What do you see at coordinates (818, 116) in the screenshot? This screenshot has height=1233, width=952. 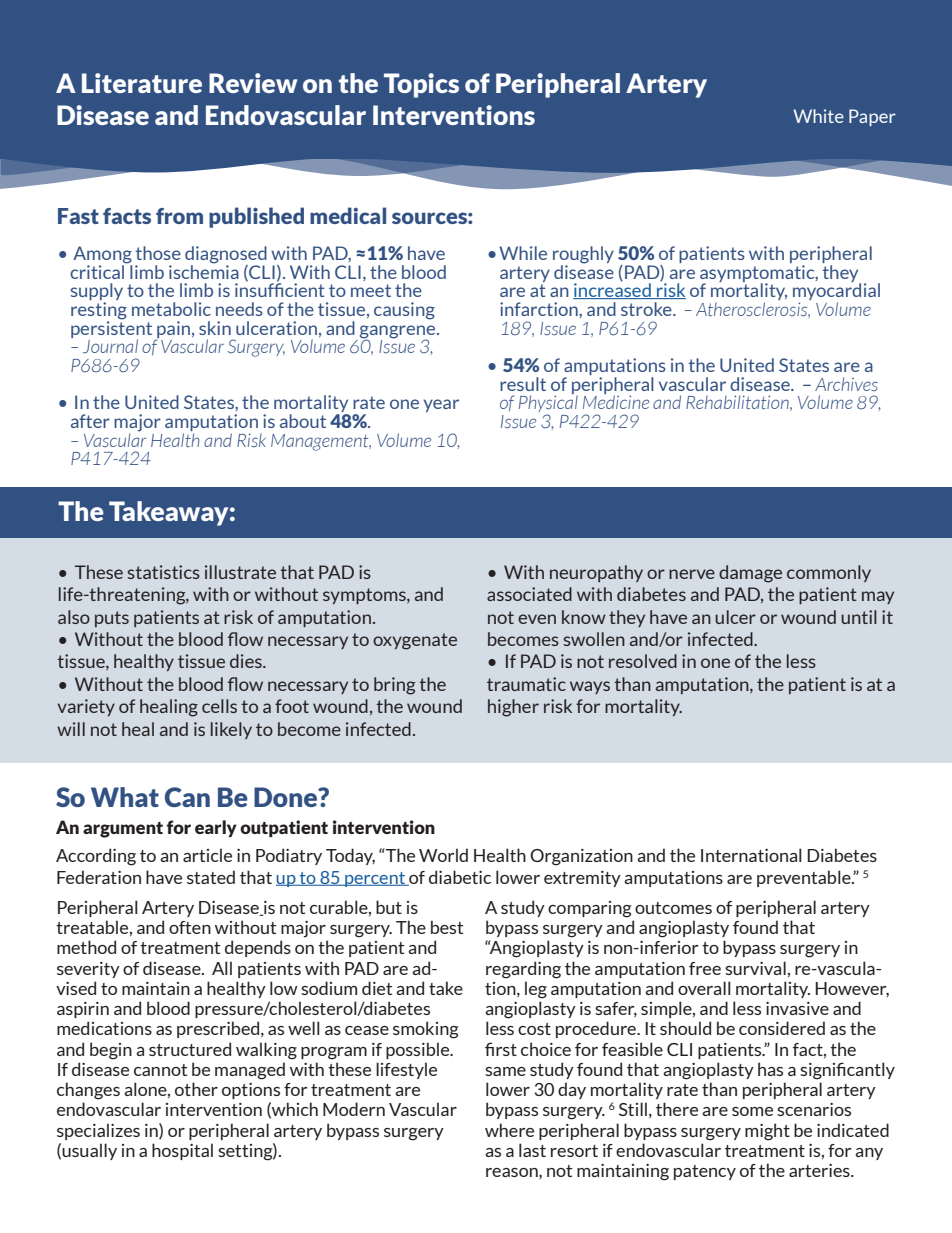 I see `White` at bounding box center [818, 116].
